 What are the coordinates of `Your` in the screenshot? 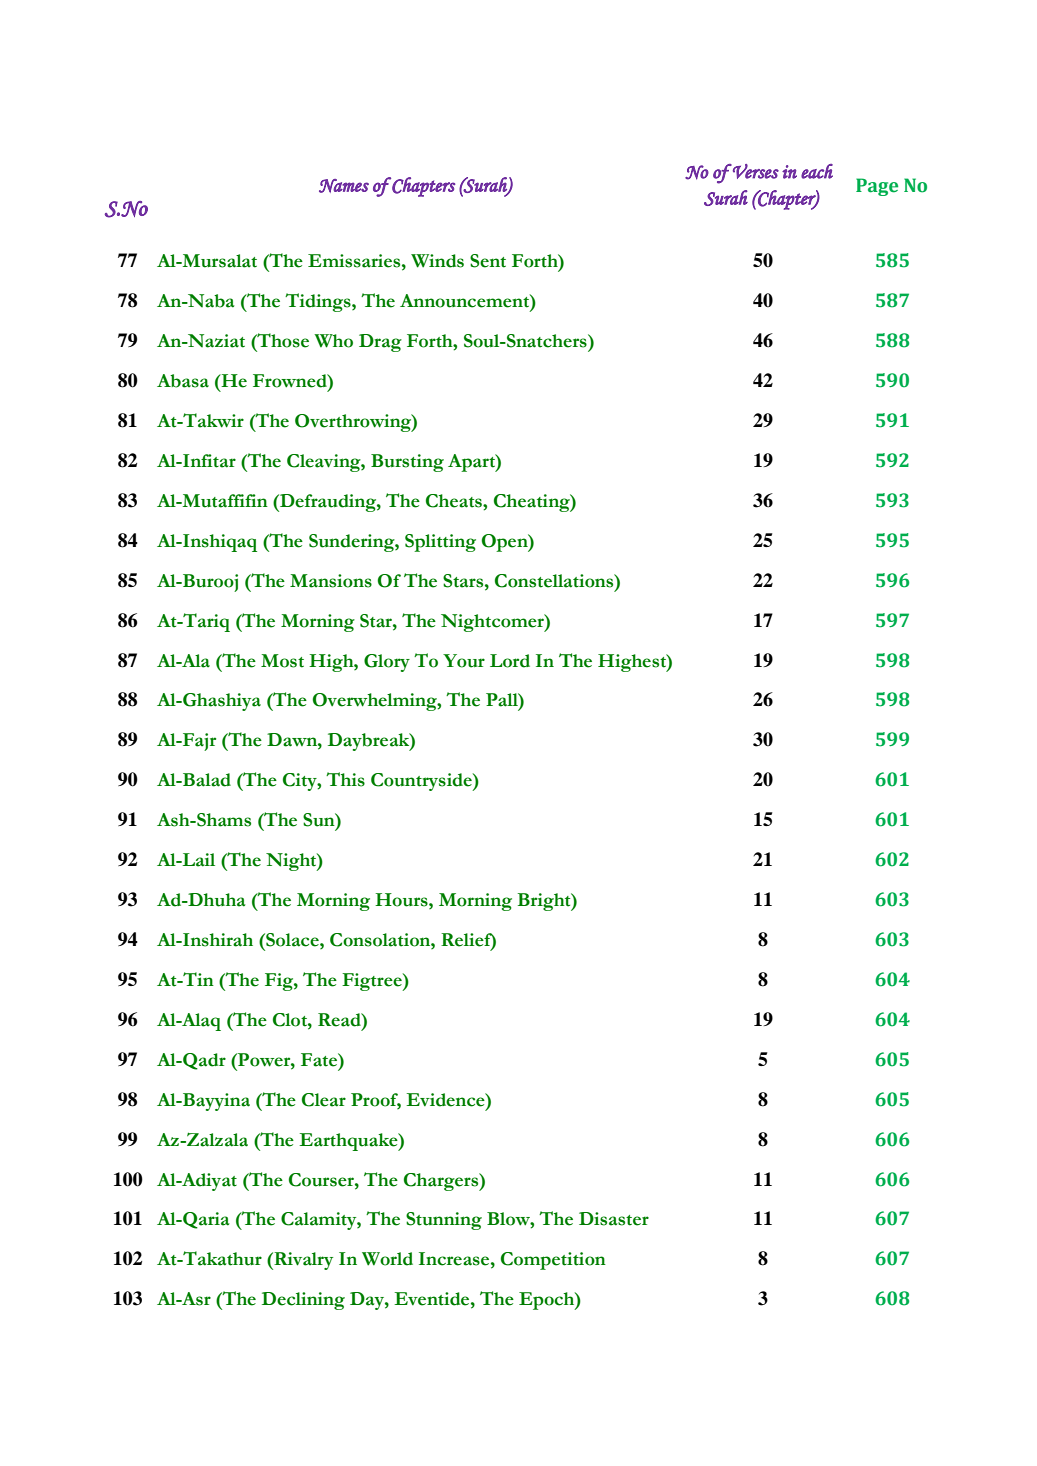 It's located at (464, 661).
